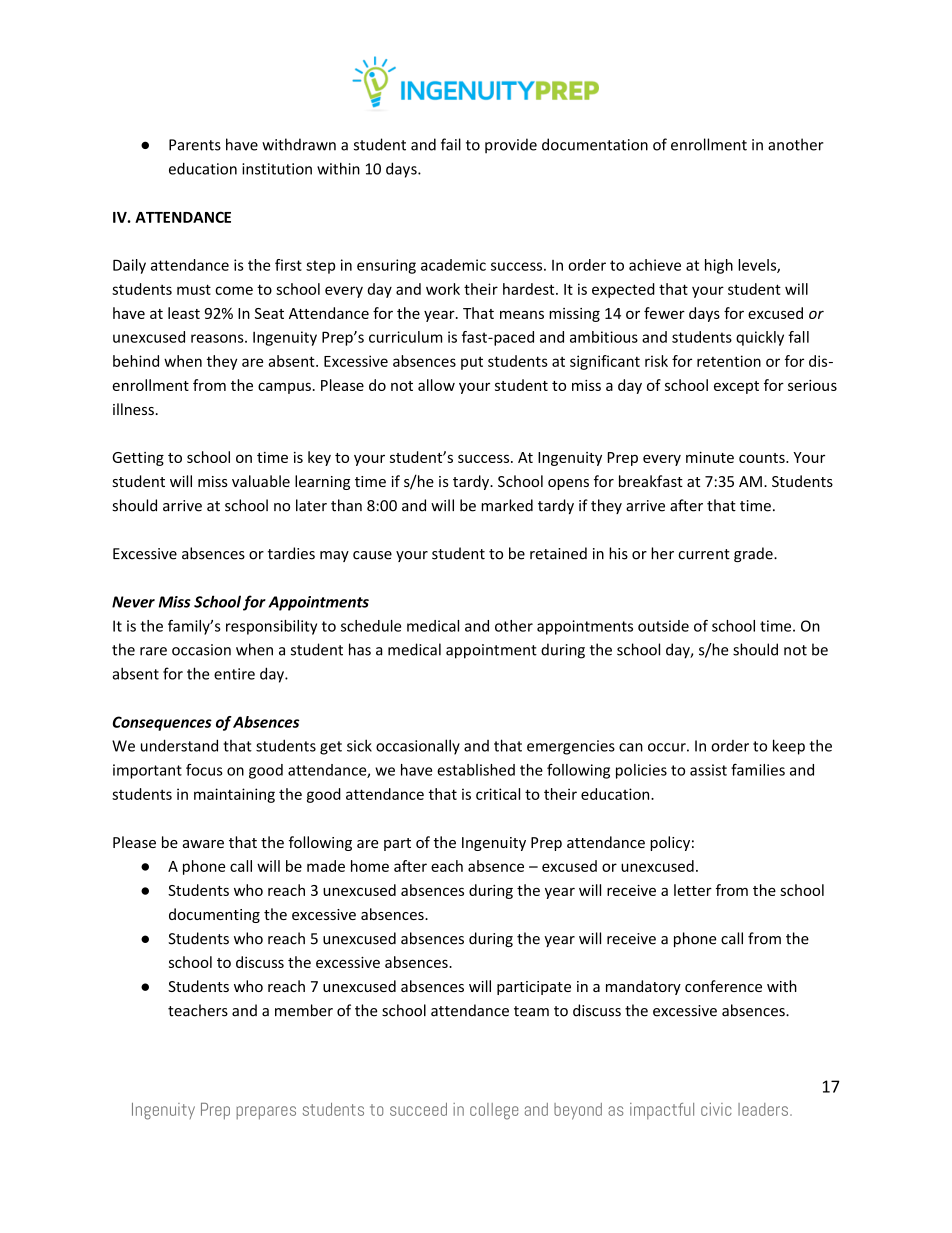 This page has height=1233, width=952. What do you see at coordinates (371, 626) in the page?
I see `schedule` at bounding box center [371, 626].
